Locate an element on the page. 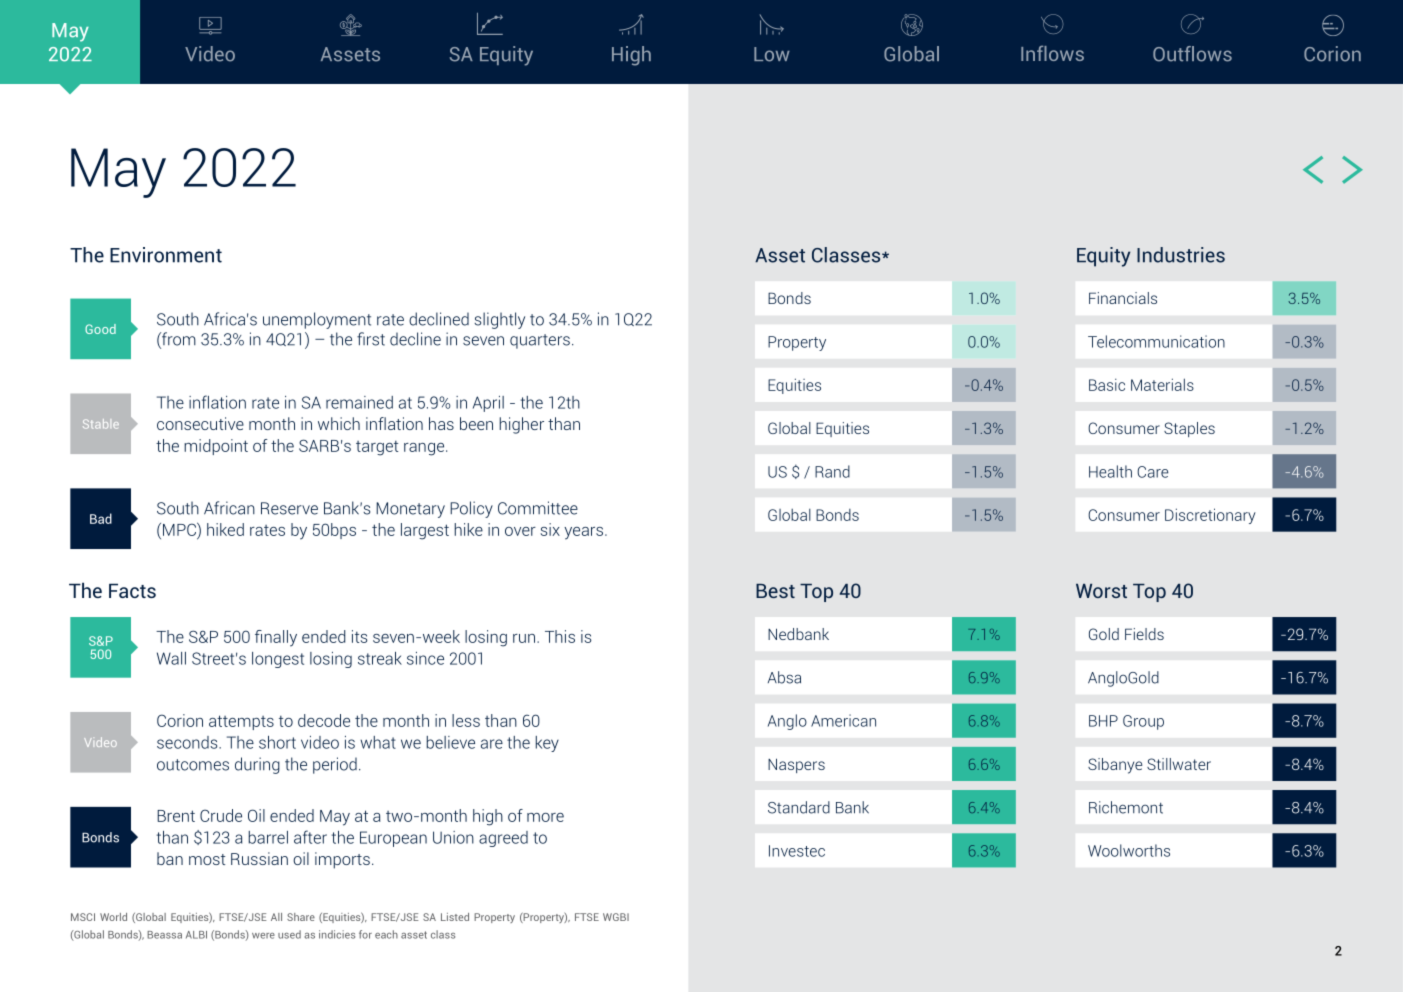 This image has height=992, width=1403. Facts is located at coordinates (132, 590).
